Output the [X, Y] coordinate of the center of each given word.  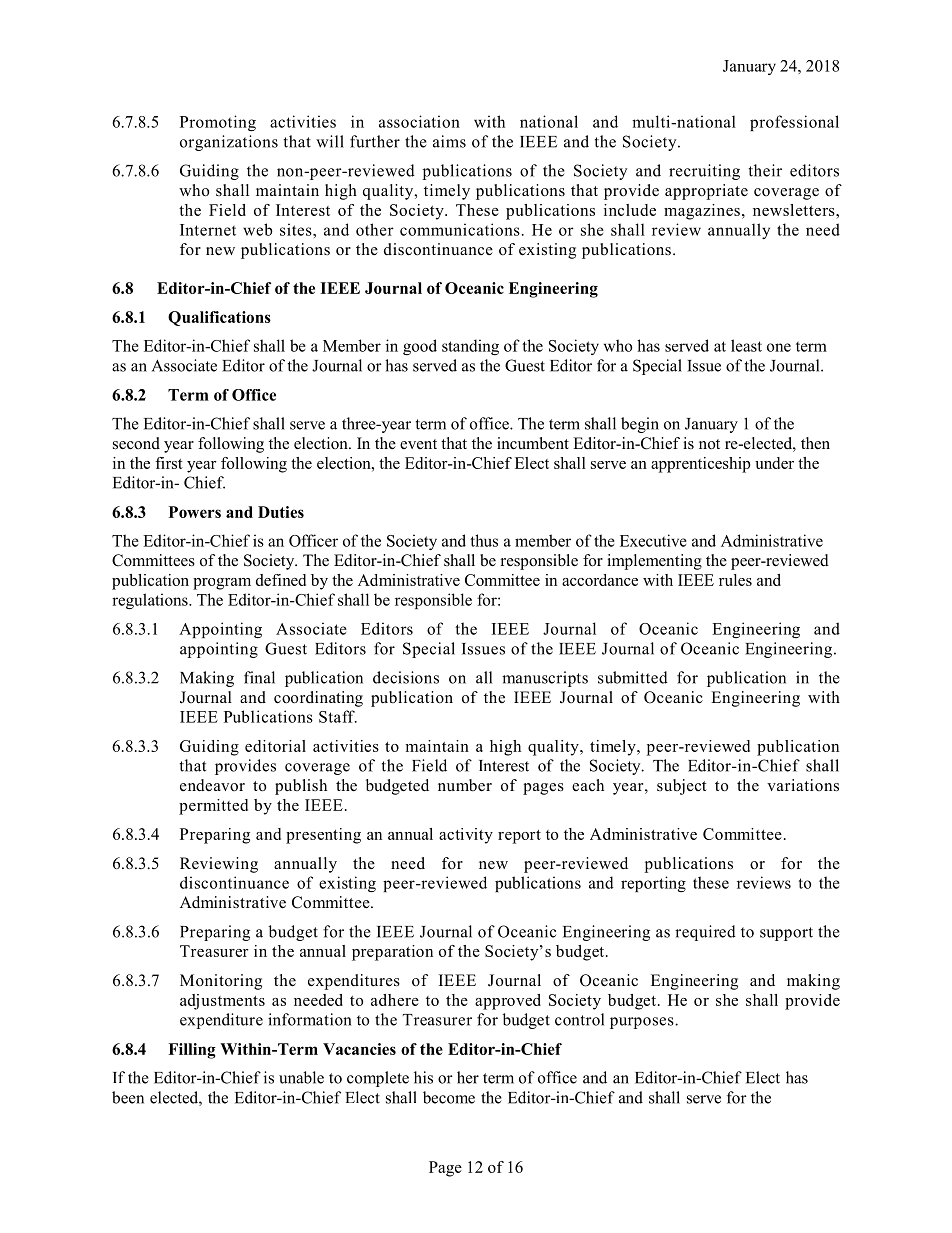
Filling [192, 1051]
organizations [229, 143]
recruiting [704, 172]
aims [449, 141]
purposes [643, 1023]
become [449, 1097]
